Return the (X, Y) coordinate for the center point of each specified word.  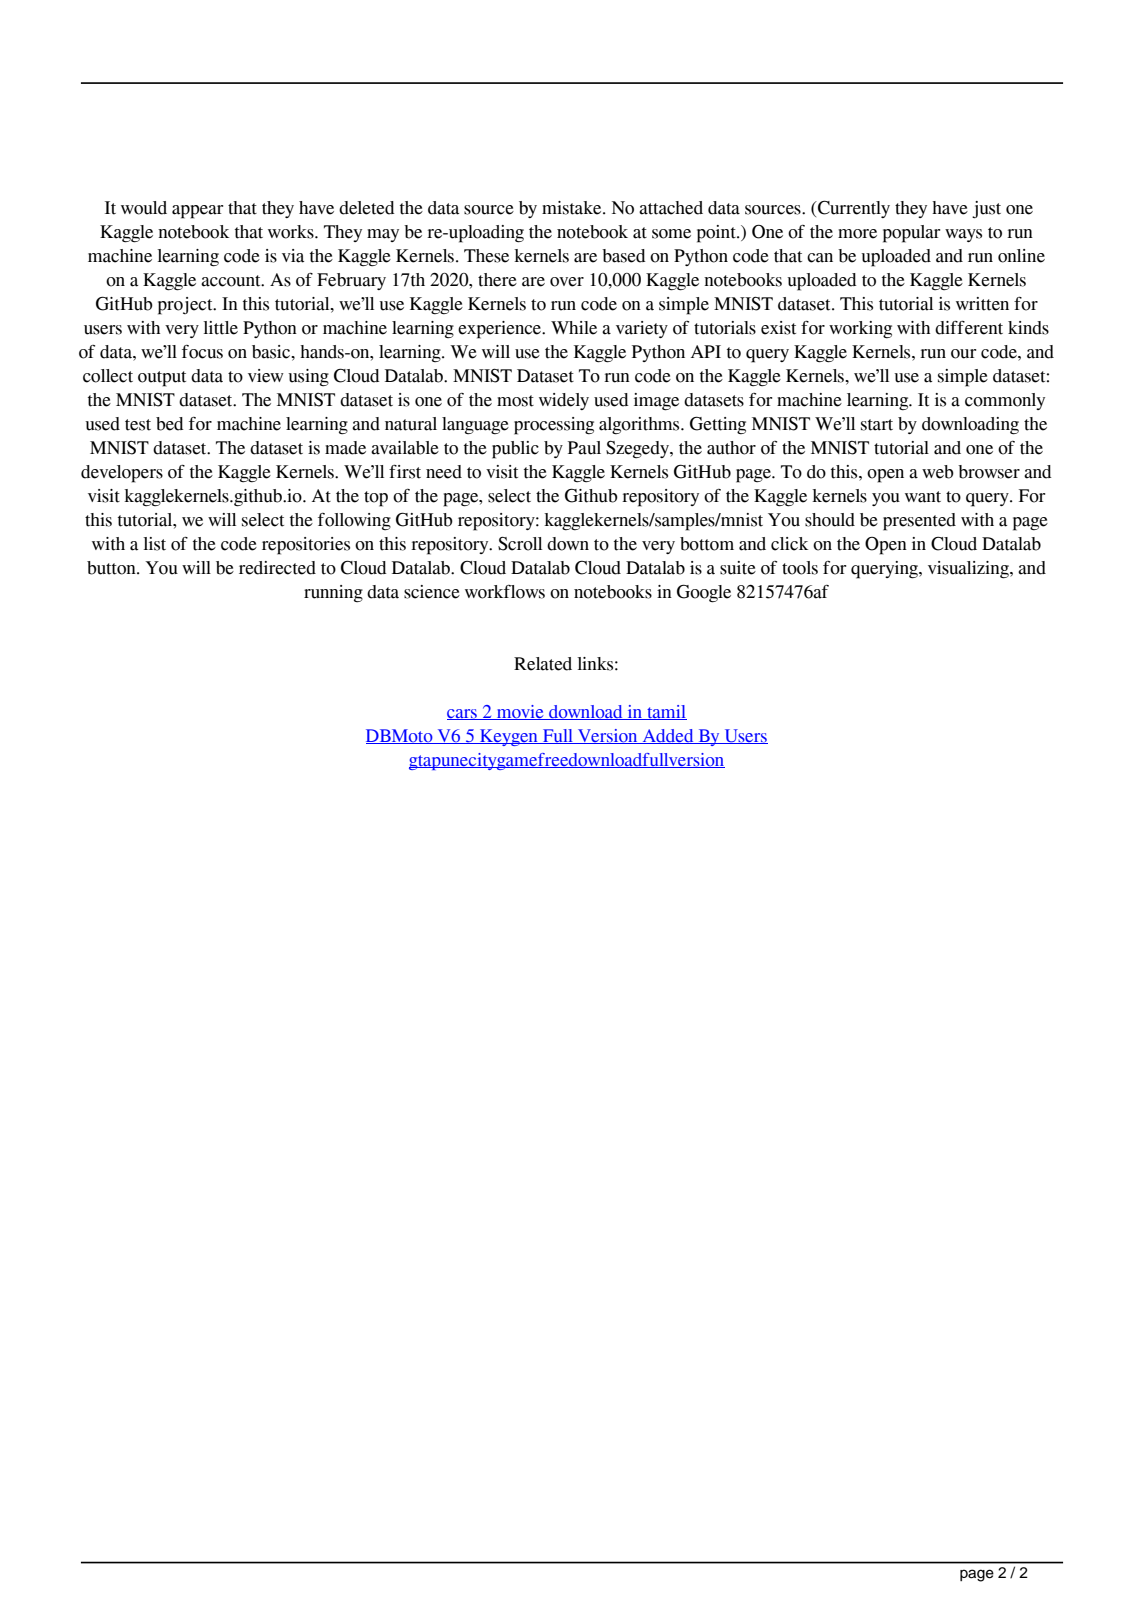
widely (564, 401)
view (266, 376)
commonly (1005, 401)
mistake (573, 208)
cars (463, 714)
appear (197, 212)
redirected (277, 568)
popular (911, 234)
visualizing (969, 570)
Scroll (520, 544)
